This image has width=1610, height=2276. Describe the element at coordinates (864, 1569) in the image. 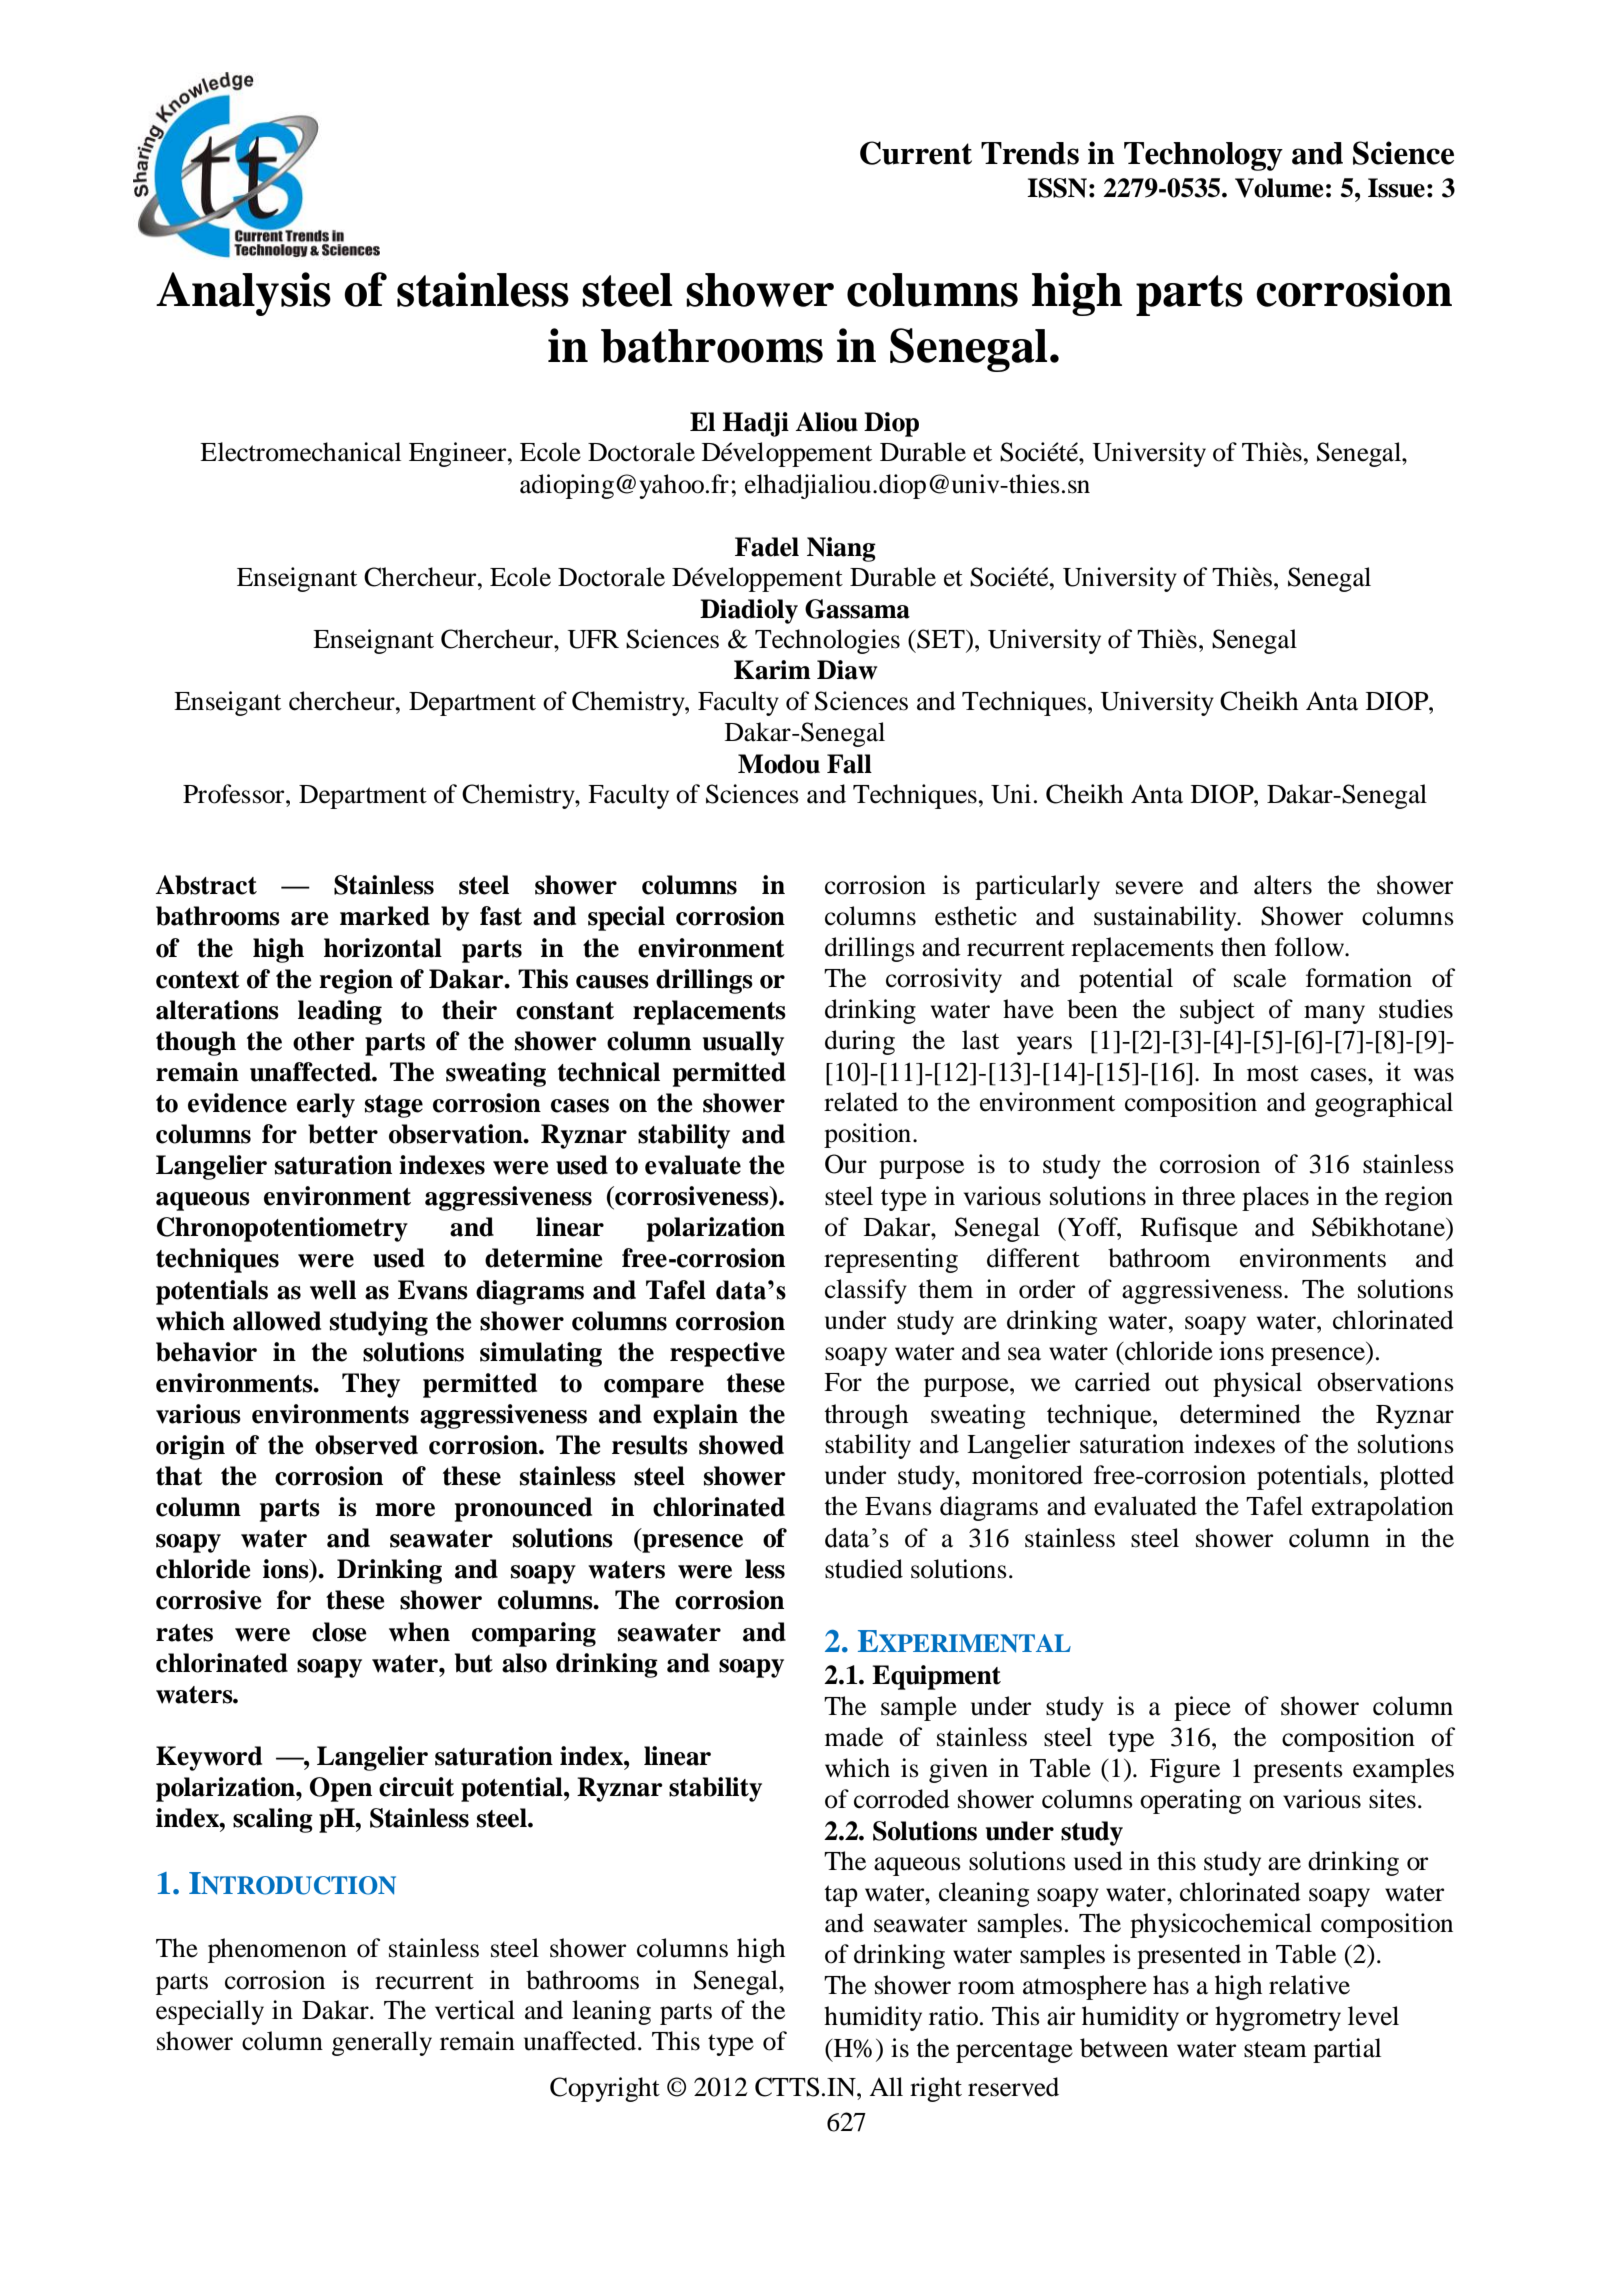

I see `studied` at that location.
